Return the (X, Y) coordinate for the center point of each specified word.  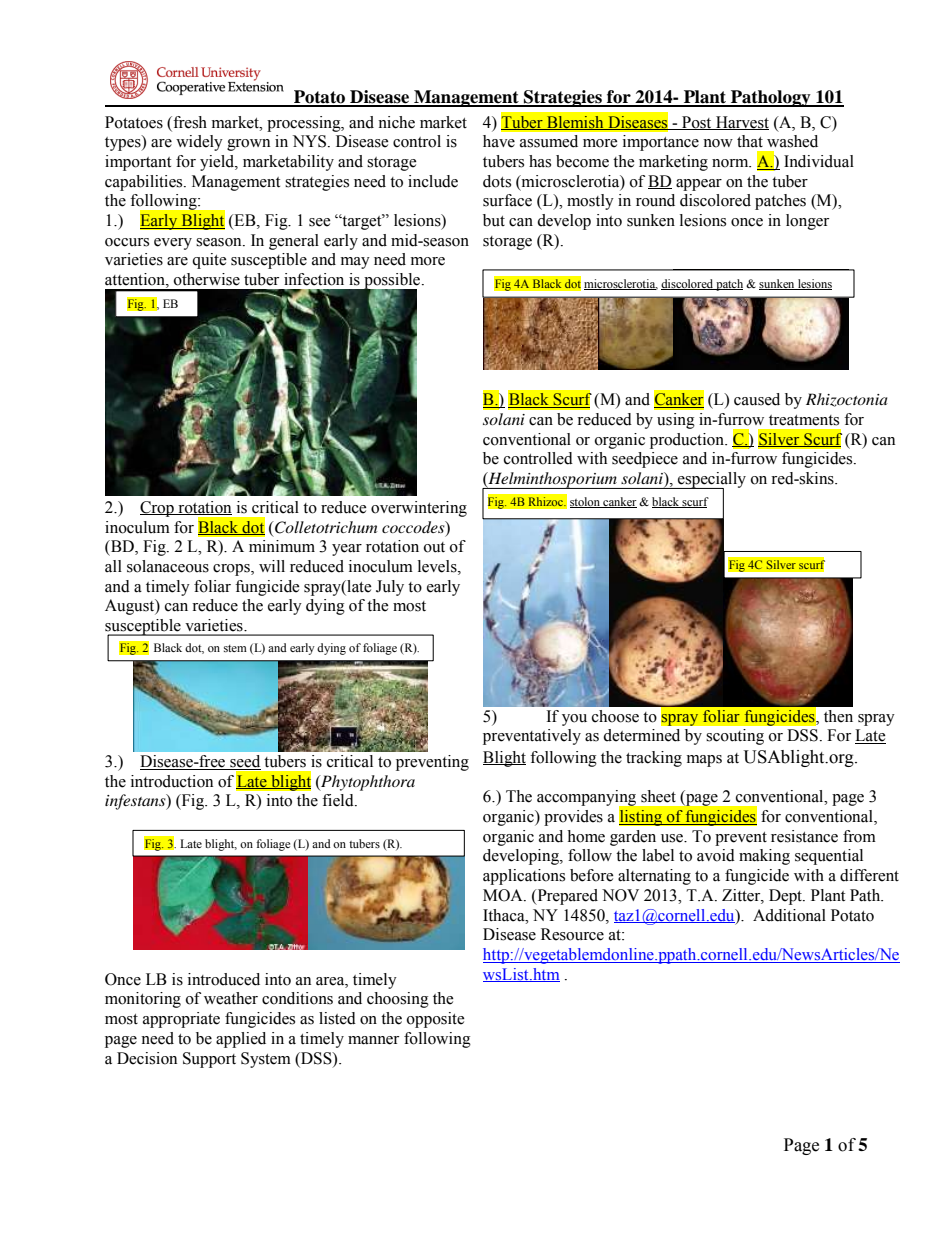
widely (199, 143)
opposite (436, 1020)
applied (241, 1040)
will (272, 566)
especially (711, 481)
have (499, 141)
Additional (789, 915)
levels (438, 566)
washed (792, 141)
